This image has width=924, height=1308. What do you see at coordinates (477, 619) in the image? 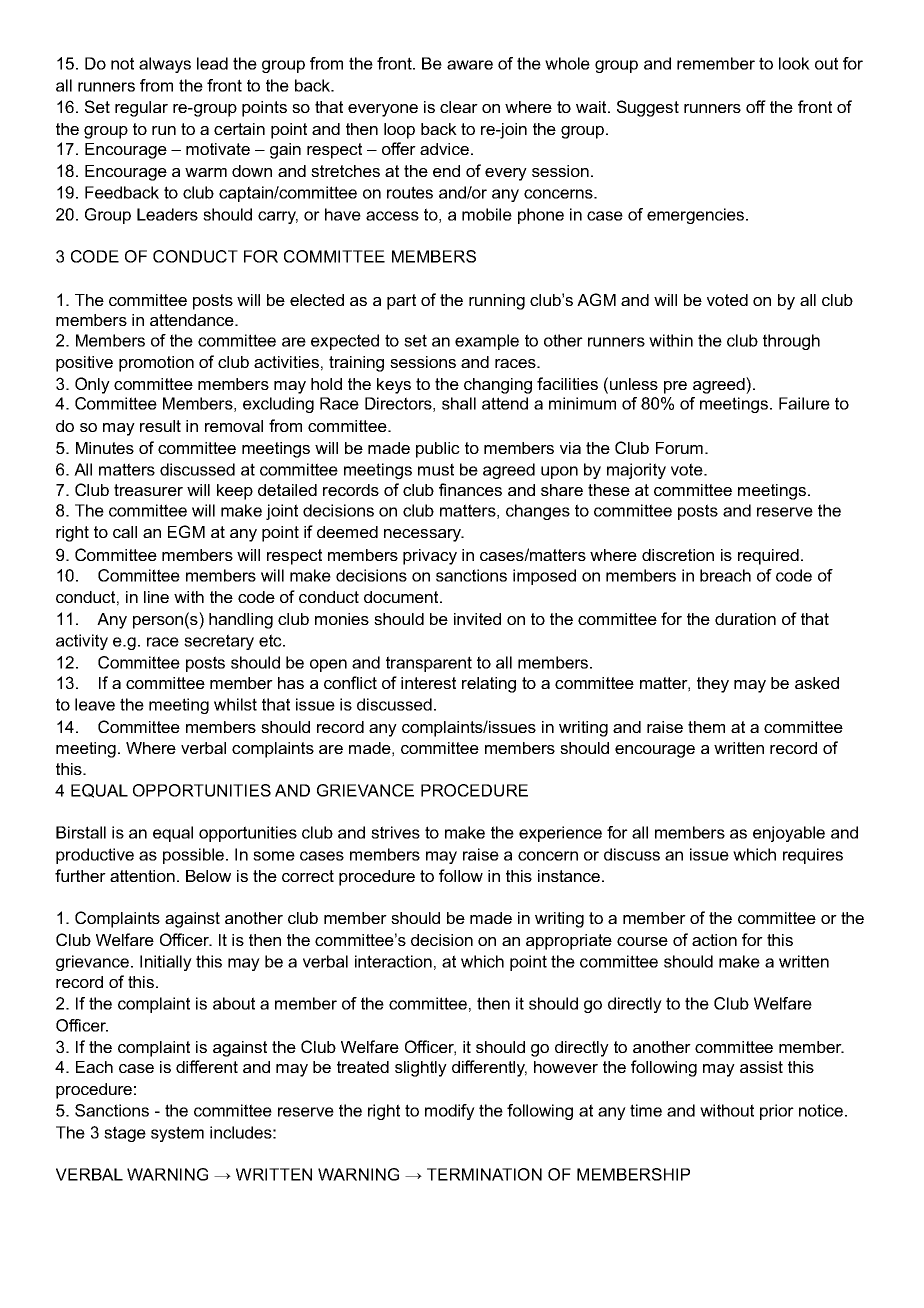
I see `invited` at bounding box center [477, 619].
